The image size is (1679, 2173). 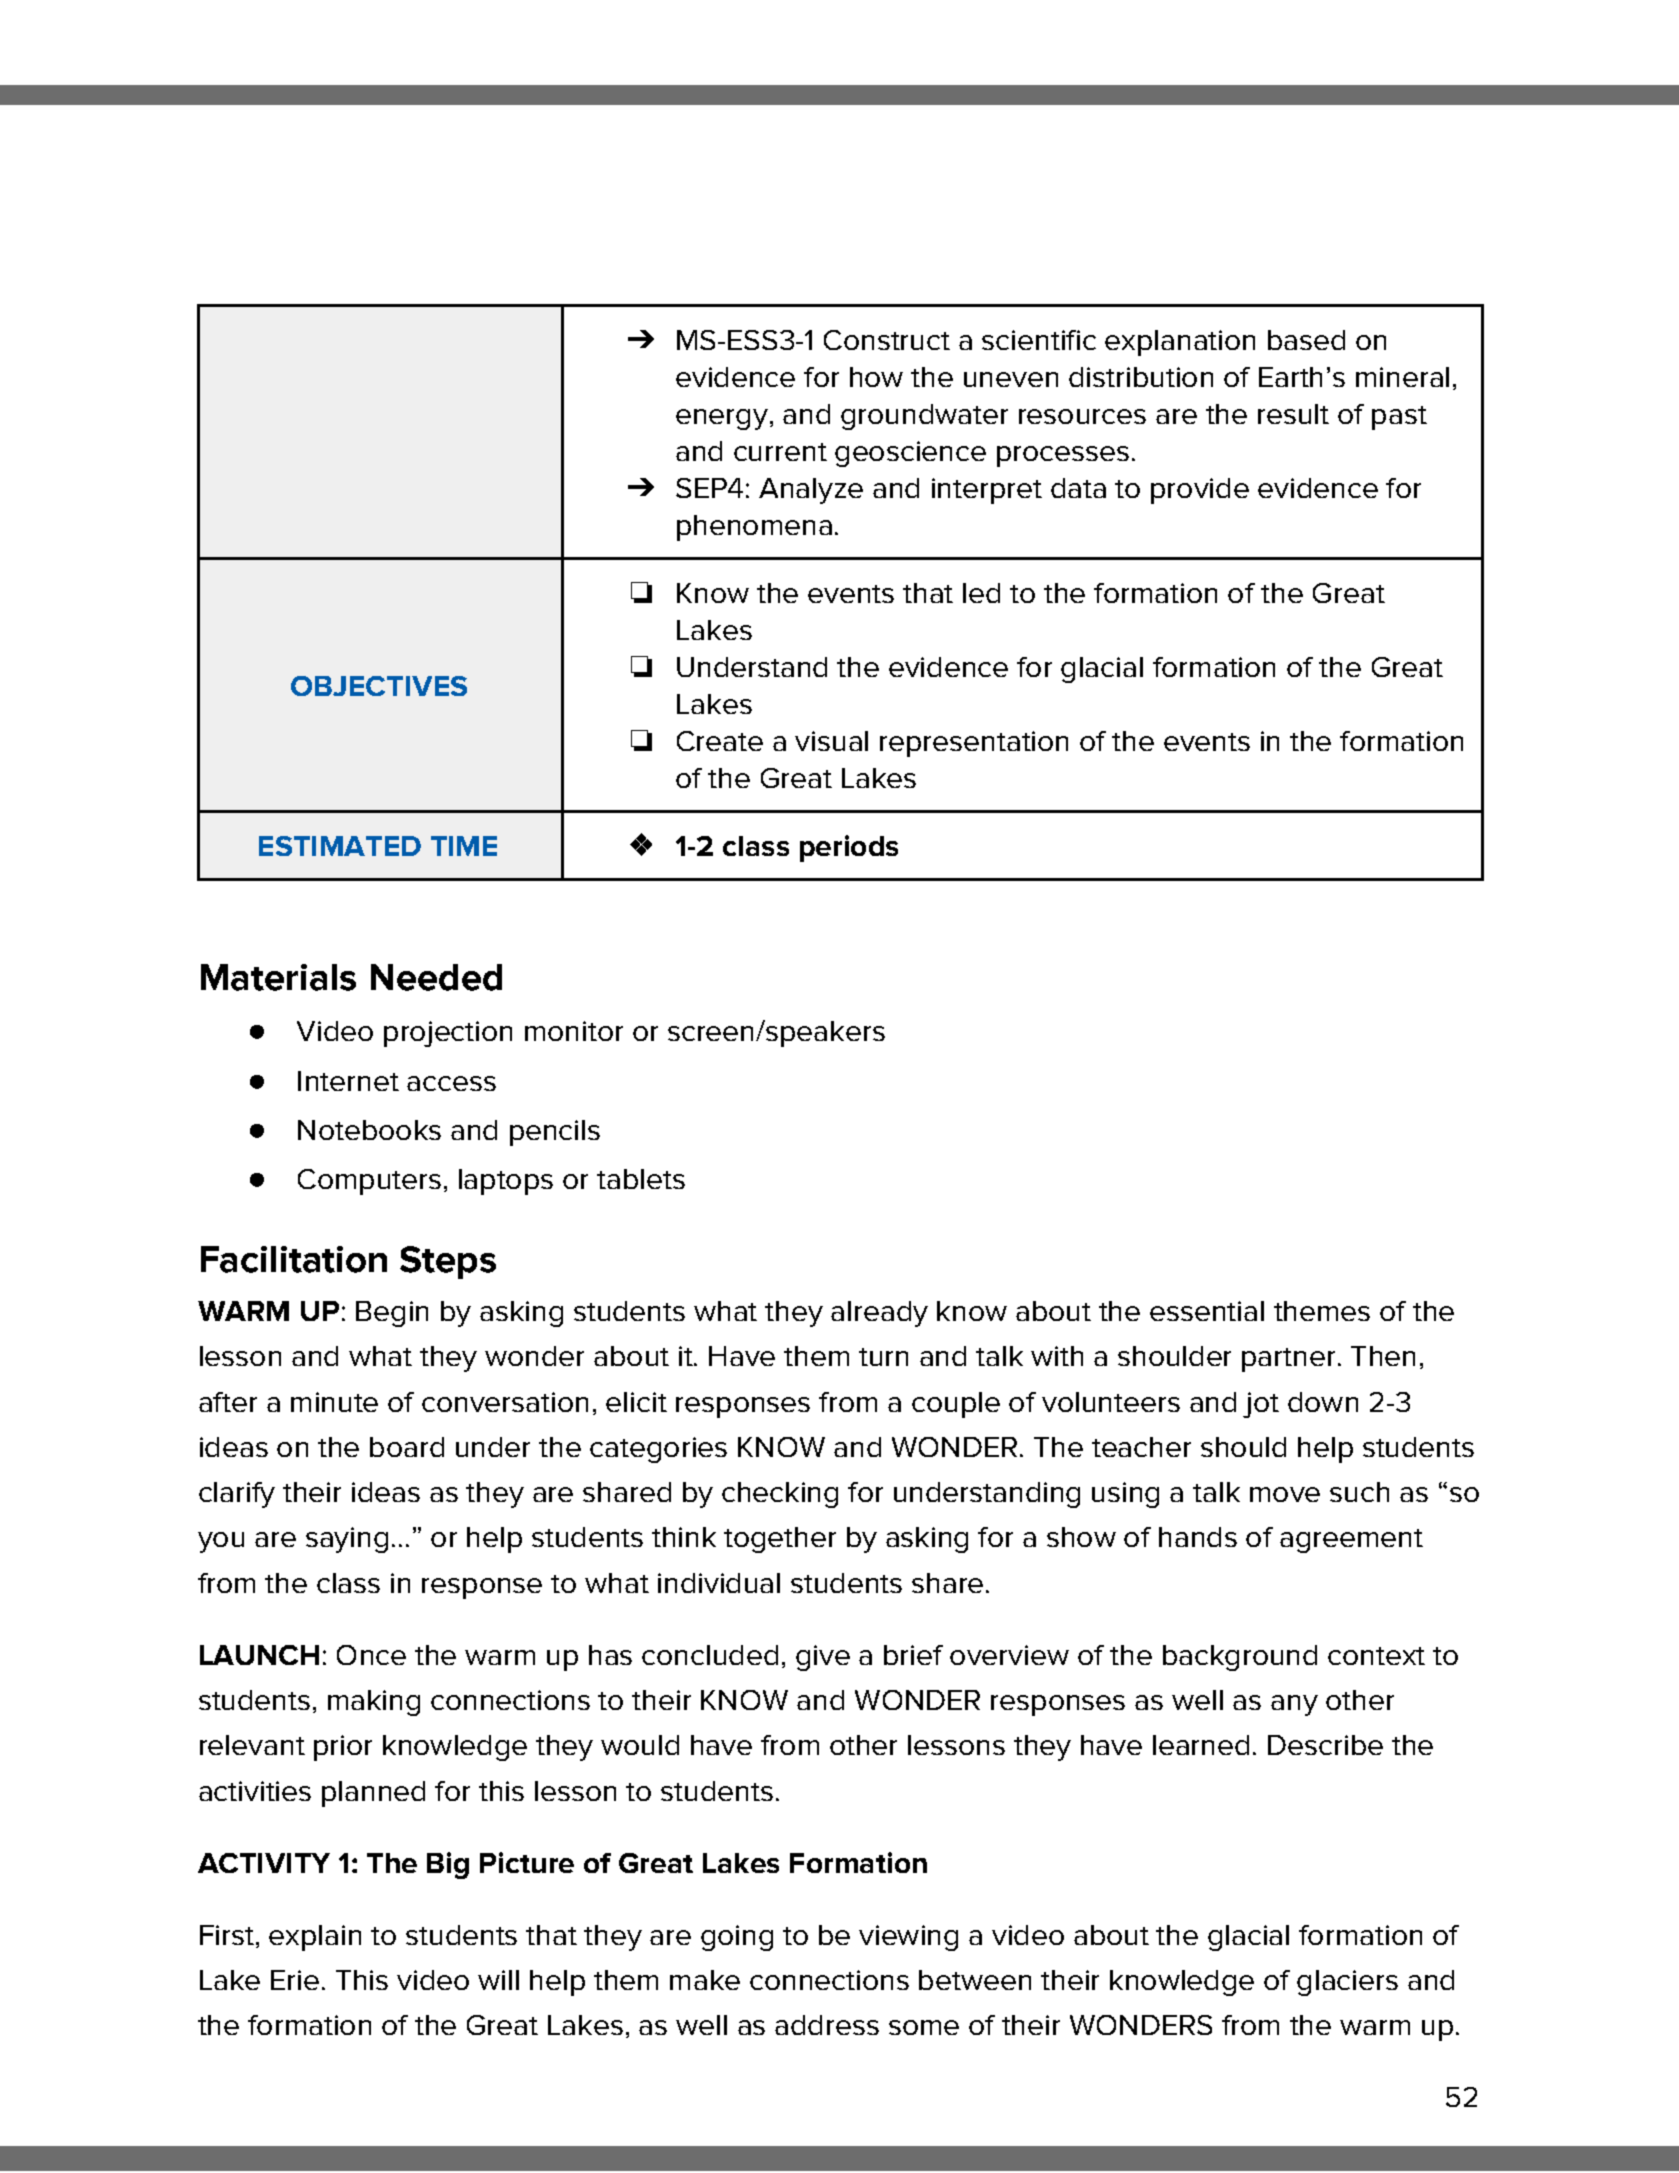 What do you see at coordinates (780, 452) in the screenshot?
I see `current` at bounding box center [780, 452].
